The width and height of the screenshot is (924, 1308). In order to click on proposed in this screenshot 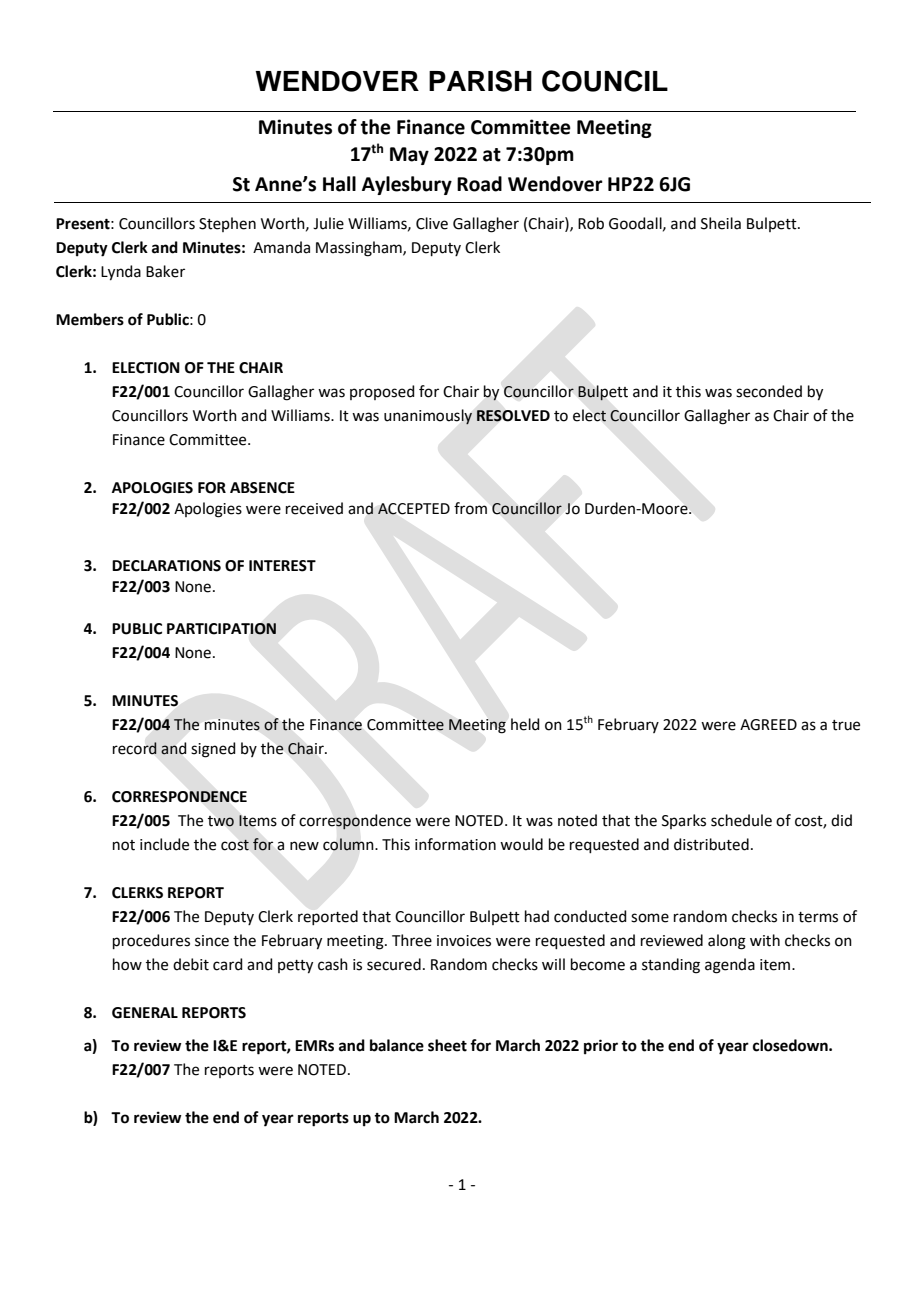, I will do `click(382, 392)`.
